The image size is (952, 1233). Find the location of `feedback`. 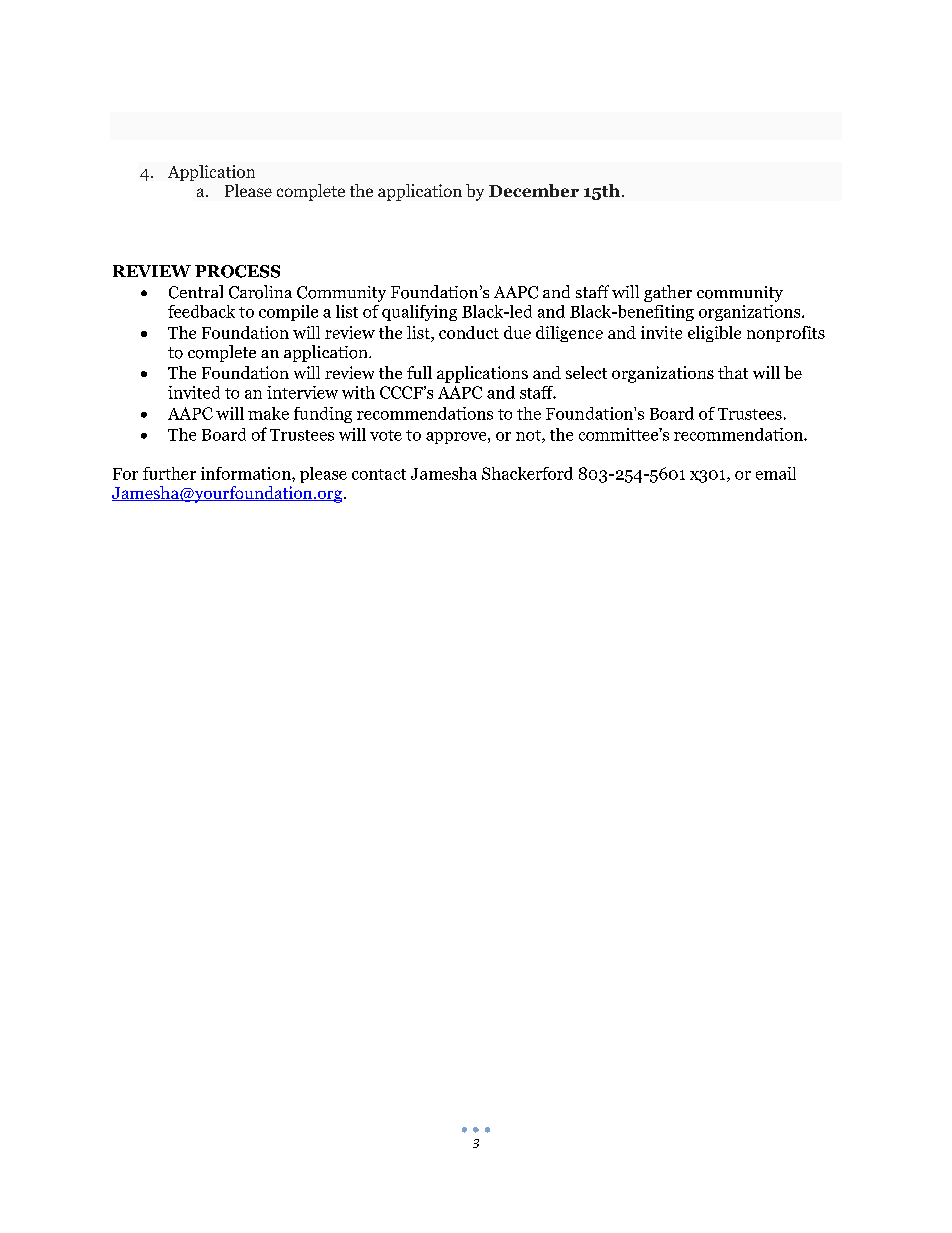

feedback is located at coordinates (201, 311).
